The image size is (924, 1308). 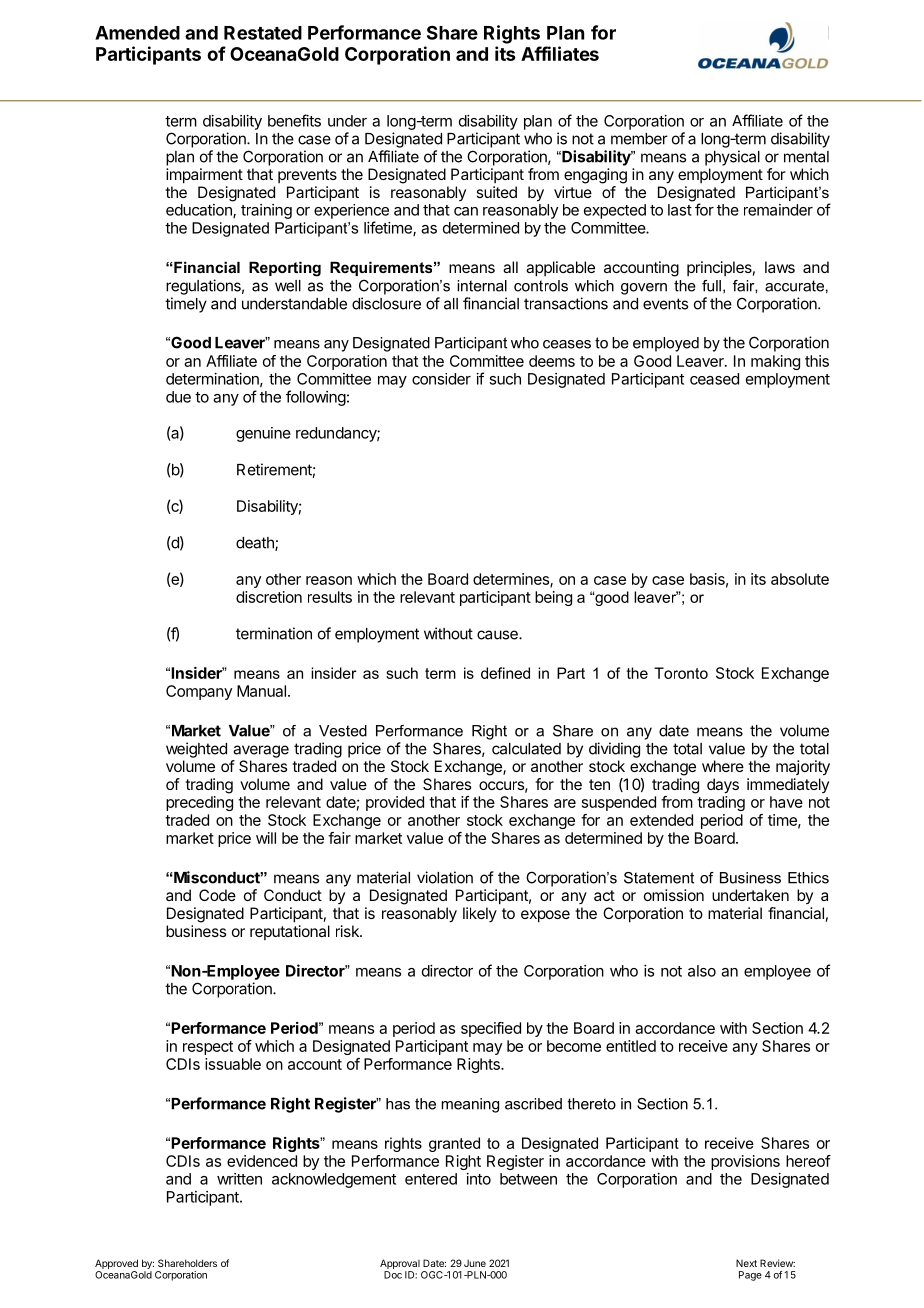 What do you see at coordinates (732, 158) in the image?
I see `physical` at bounding box center [732, 158].
